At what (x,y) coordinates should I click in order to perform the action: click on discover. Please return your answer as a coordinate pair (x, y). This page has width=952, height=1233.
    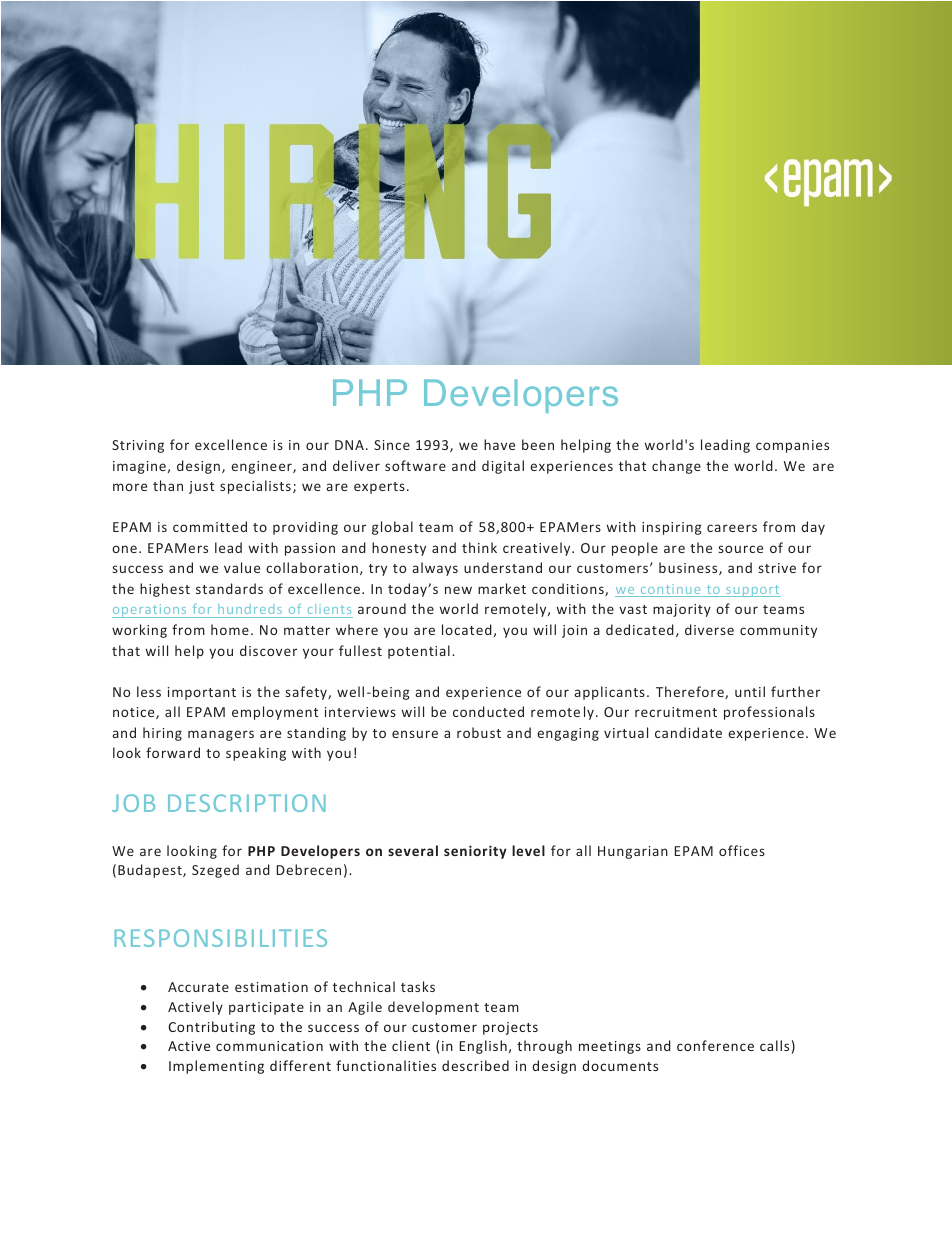
    Looking at the image, I should click on (268, 650).
